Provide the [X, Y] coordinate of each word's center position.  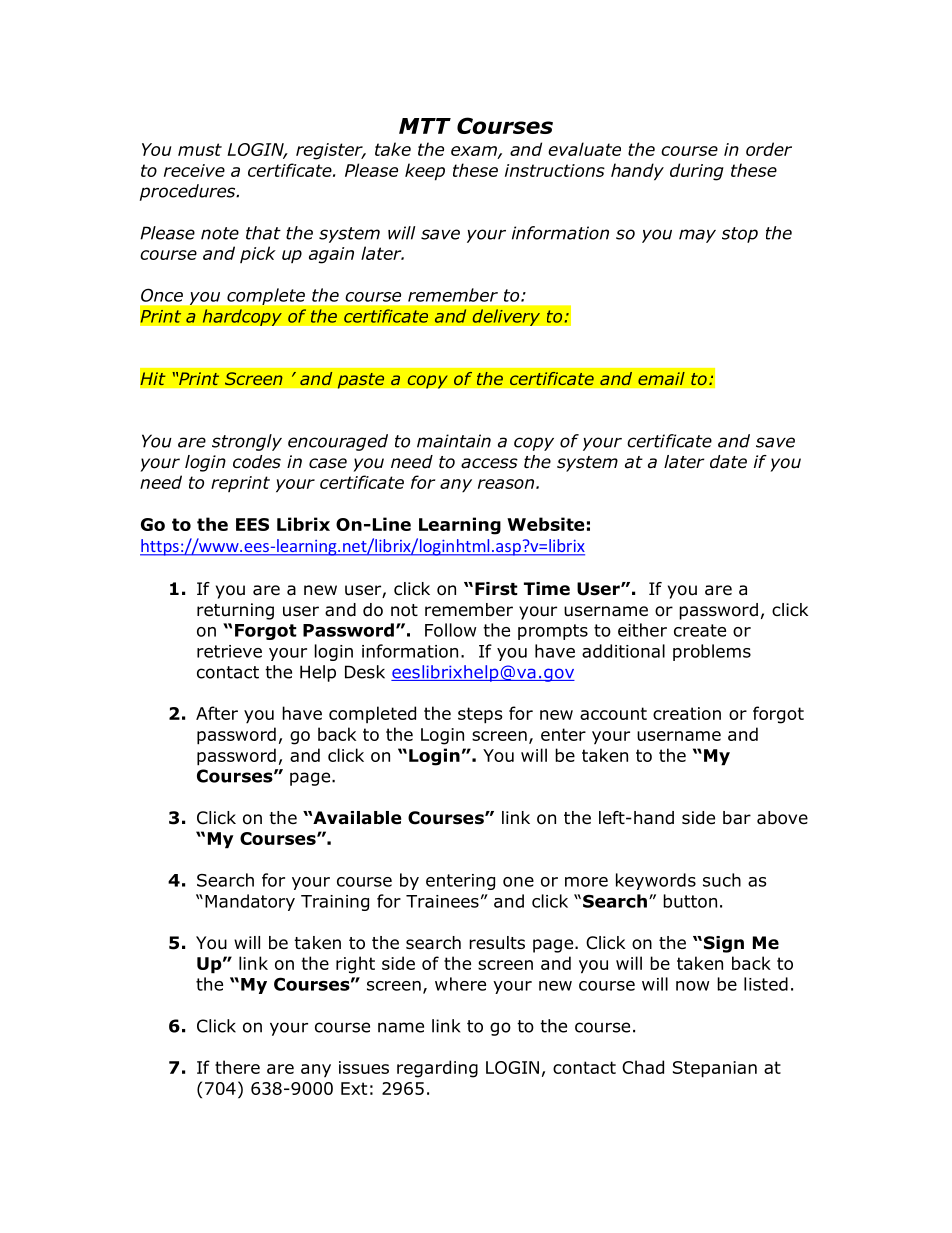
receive [194, 170]
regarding [437, 1069]
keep [425, 172]
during [697, 172]
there [237, 1067]
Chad [643, 1067]
